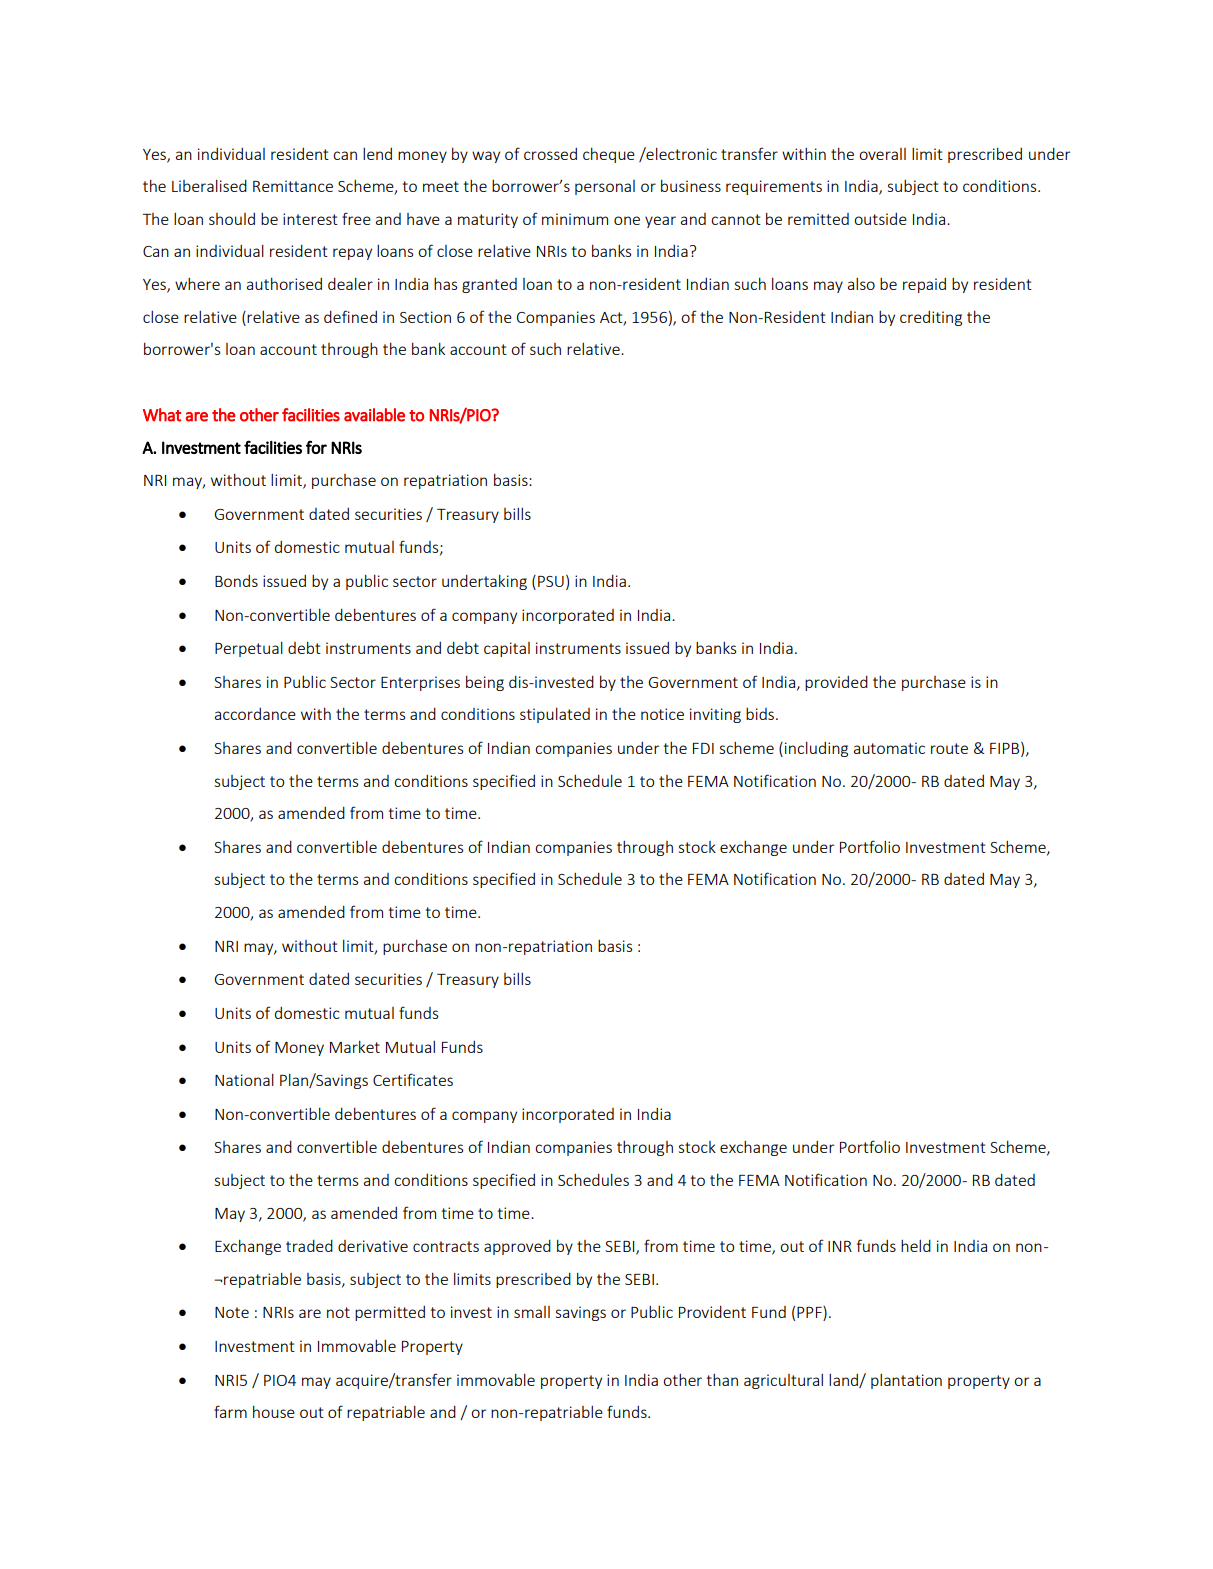 This screenshot has width=1213, height=1569. What do you see at coordinates (517, 1247) in the screenshot?
I see `approved` at bounding box center [517, 1247].
